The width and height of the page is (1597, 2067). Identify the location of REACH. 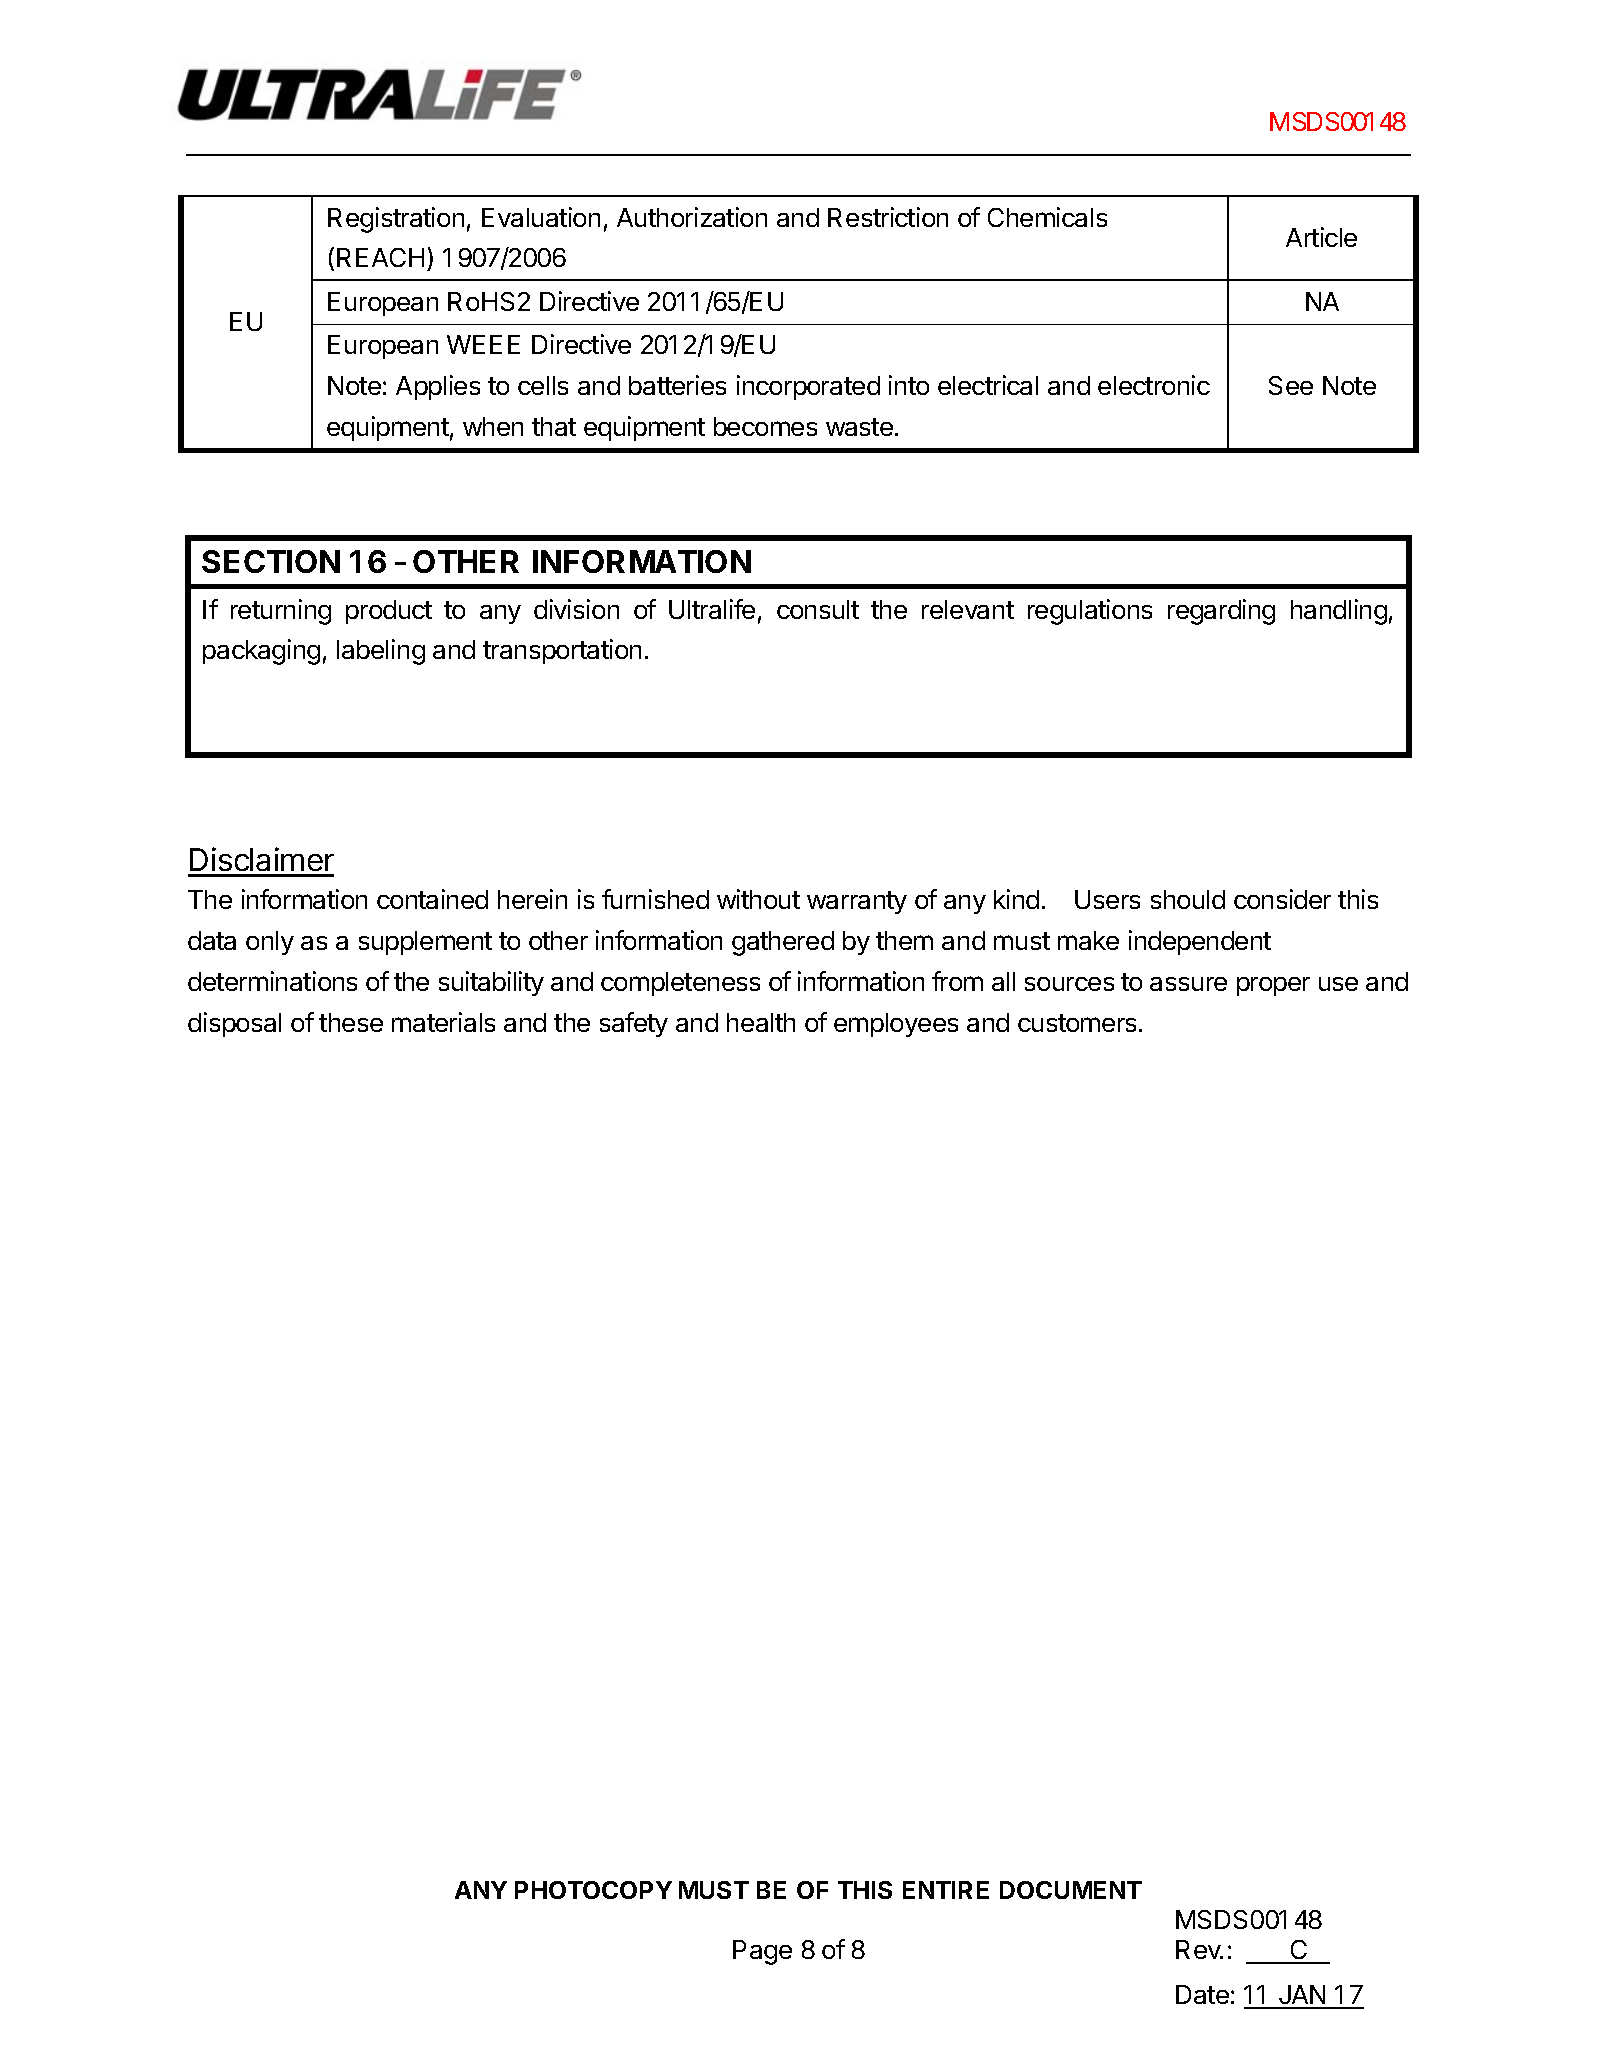
(380, 257).
